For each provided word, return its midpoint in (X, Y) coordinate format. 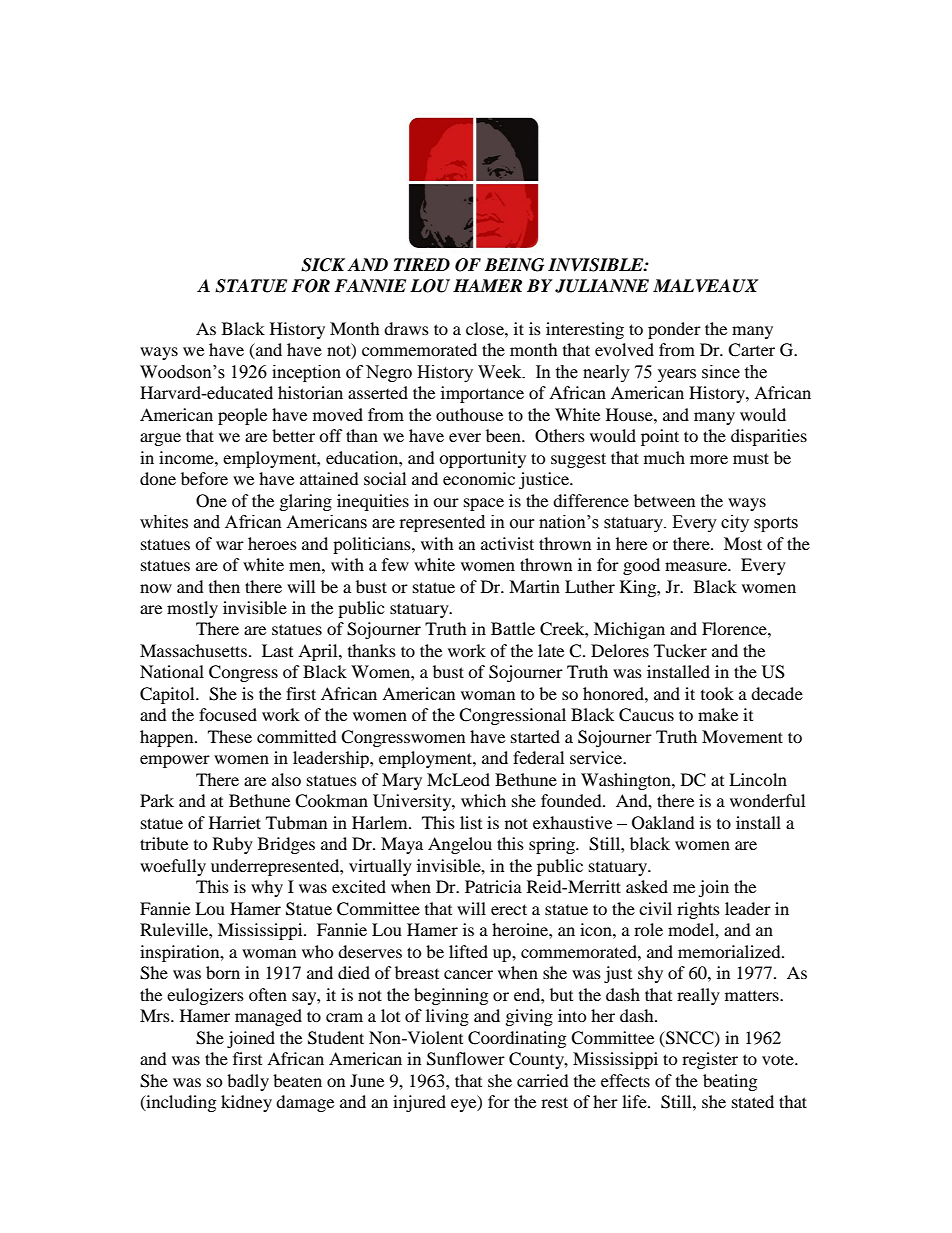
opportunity (482, 459)
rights (698, 910)
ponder (674, 330)
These (230, 736)
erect (509, 909)
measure (697, 566)
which (483, 800)
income (187, 457)
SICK (323, 265)
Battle (513, 628)
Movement (742, 736)
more (709, 459)
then (224, 586)
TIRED (422, 264)
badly (248, 1082)
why (267, 888)
